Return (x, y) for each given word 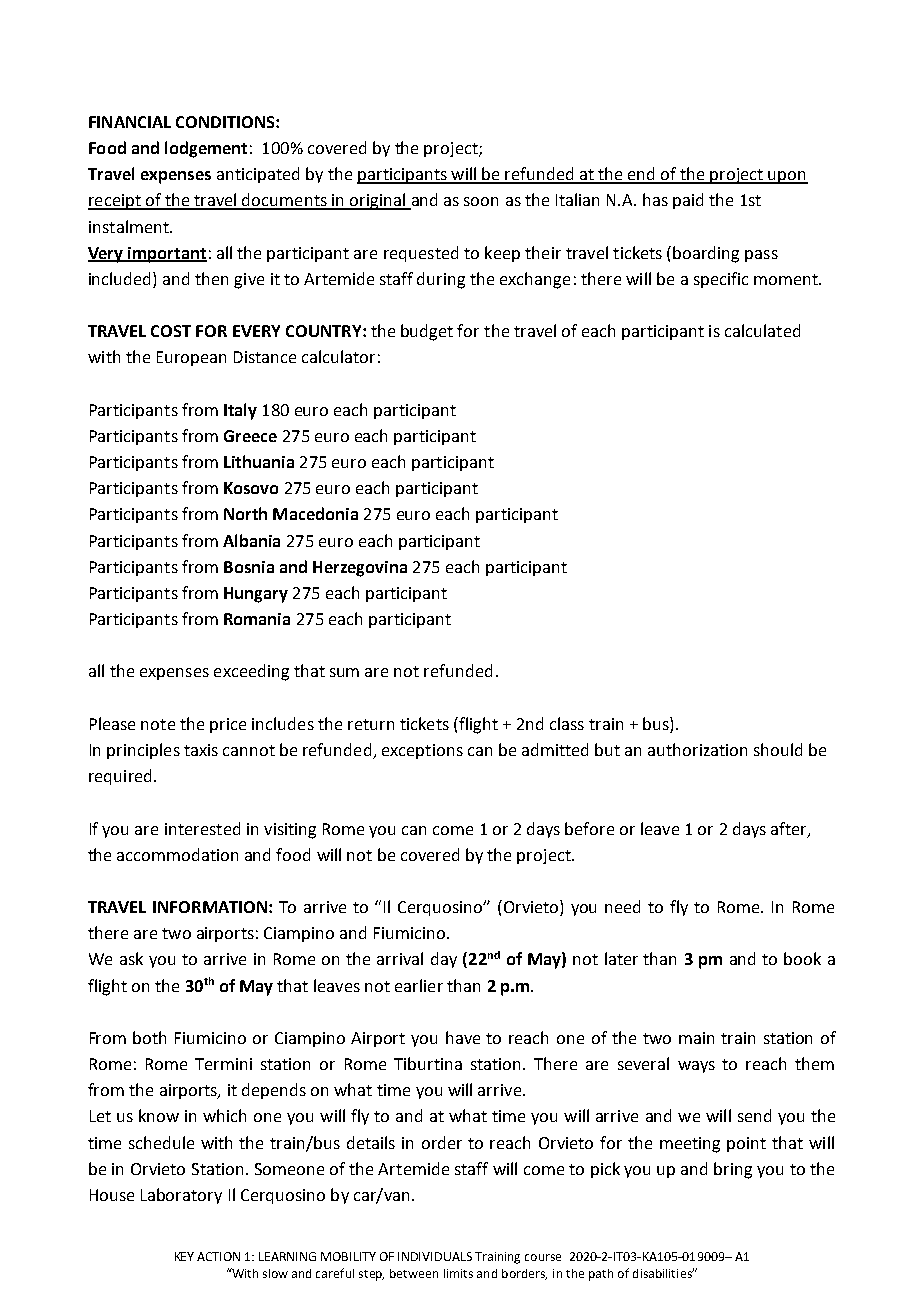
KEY (184, 1256)
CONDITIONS (226, 122)
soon (481, 201)
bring (733, 1170)
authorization (697, 749)
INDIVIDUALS (435, 1256)
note (158, 724)
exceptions (422, 751)
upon (787, 177)
